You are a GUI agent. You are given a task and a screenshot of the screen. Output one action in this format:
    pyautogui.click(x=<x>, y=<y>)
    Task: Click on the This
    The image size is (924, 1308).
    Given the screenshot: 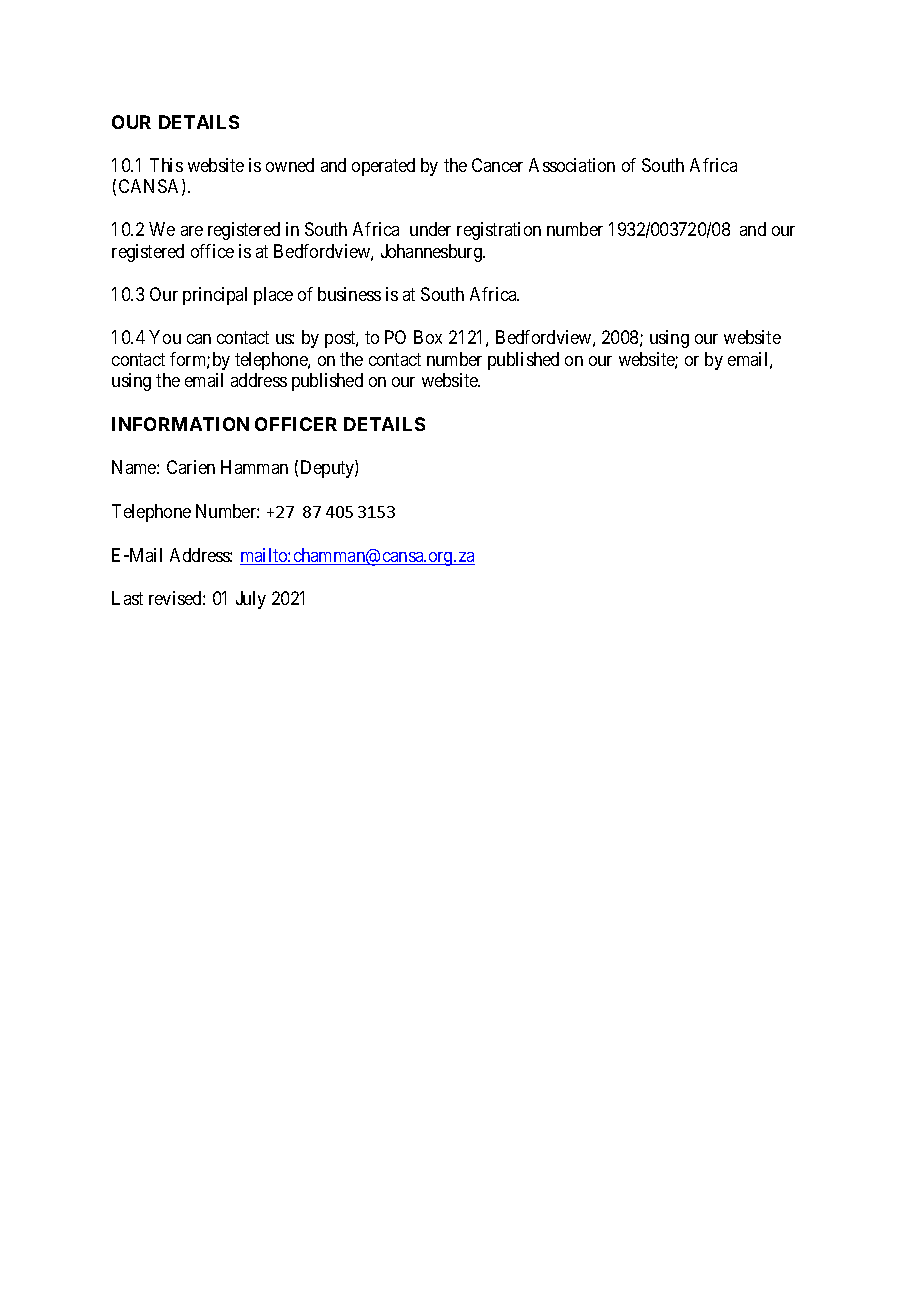 What is the action you would take?
    pyautogui.click(x=166, y=165)
